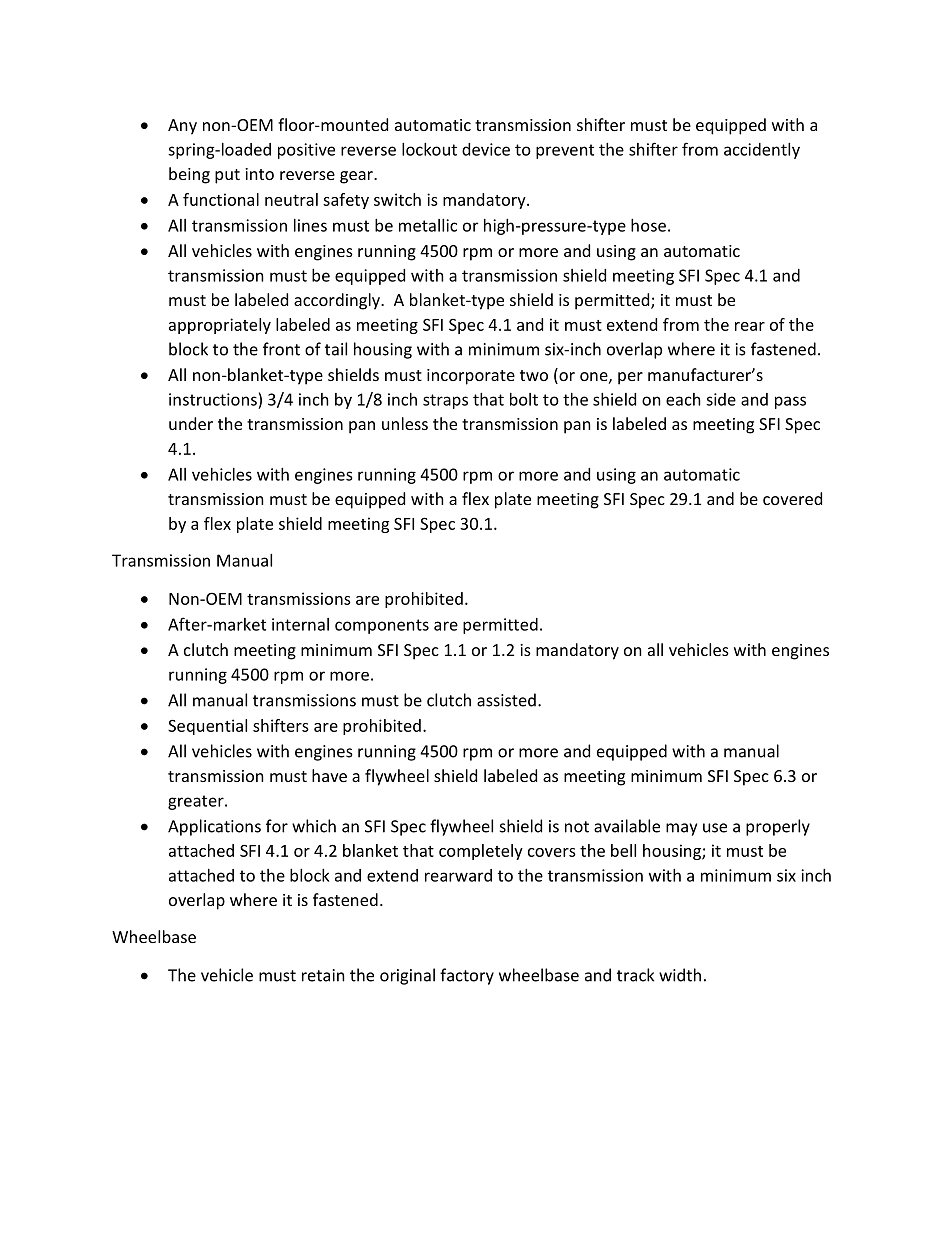 Image resolution: width=952 pixels, height=1233 pixels. What do you see at coordinates (323, 975) in the screenshot?
I see `retain` at bounding box center [323, 975].
